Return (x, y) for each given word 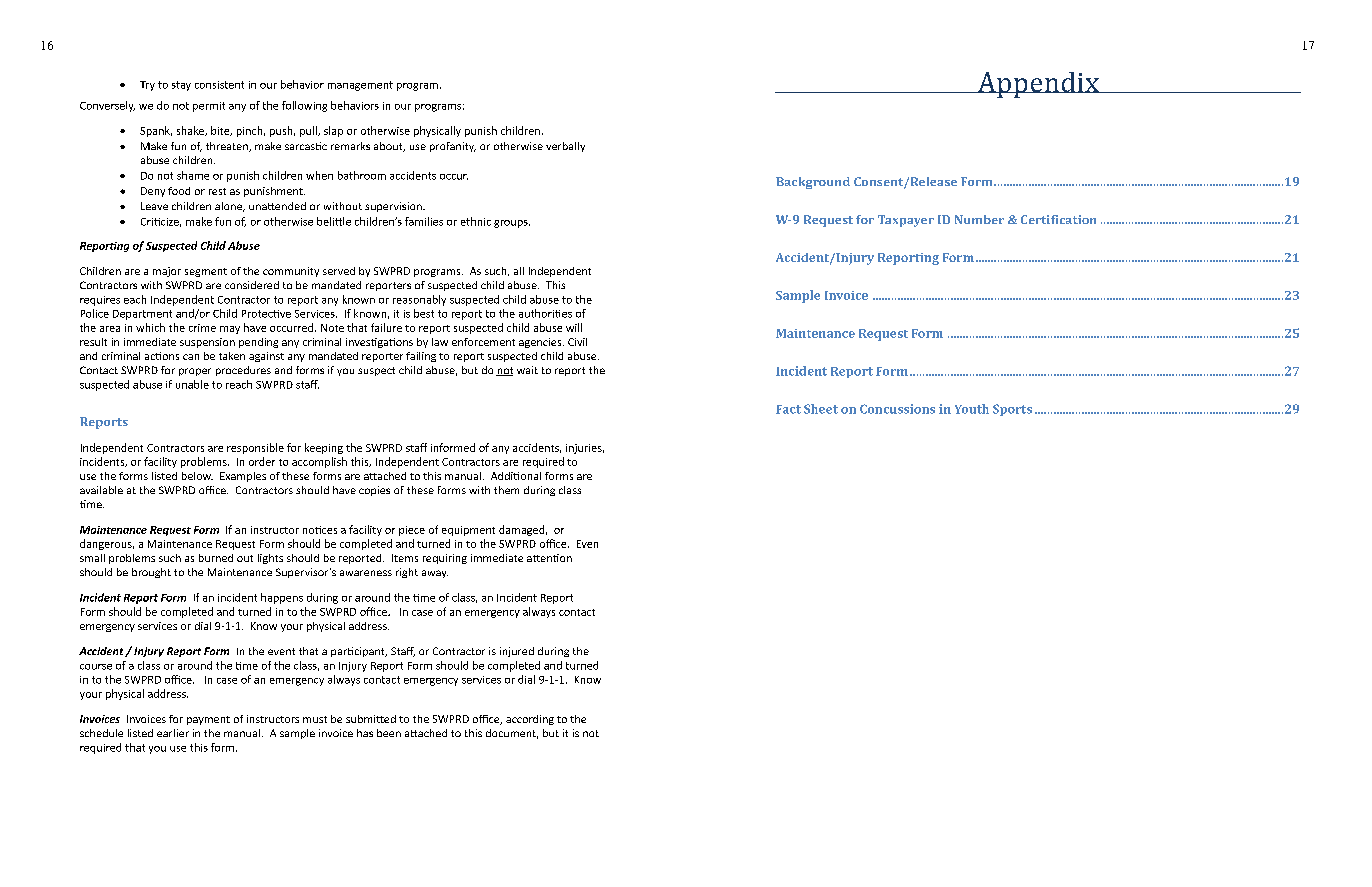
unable (192, 384)
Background (813, 183)
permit (209, 107)
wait (527, 370)
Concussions (897, 409)
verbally (565, 147)
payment (208, 720)
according (530, 720)
